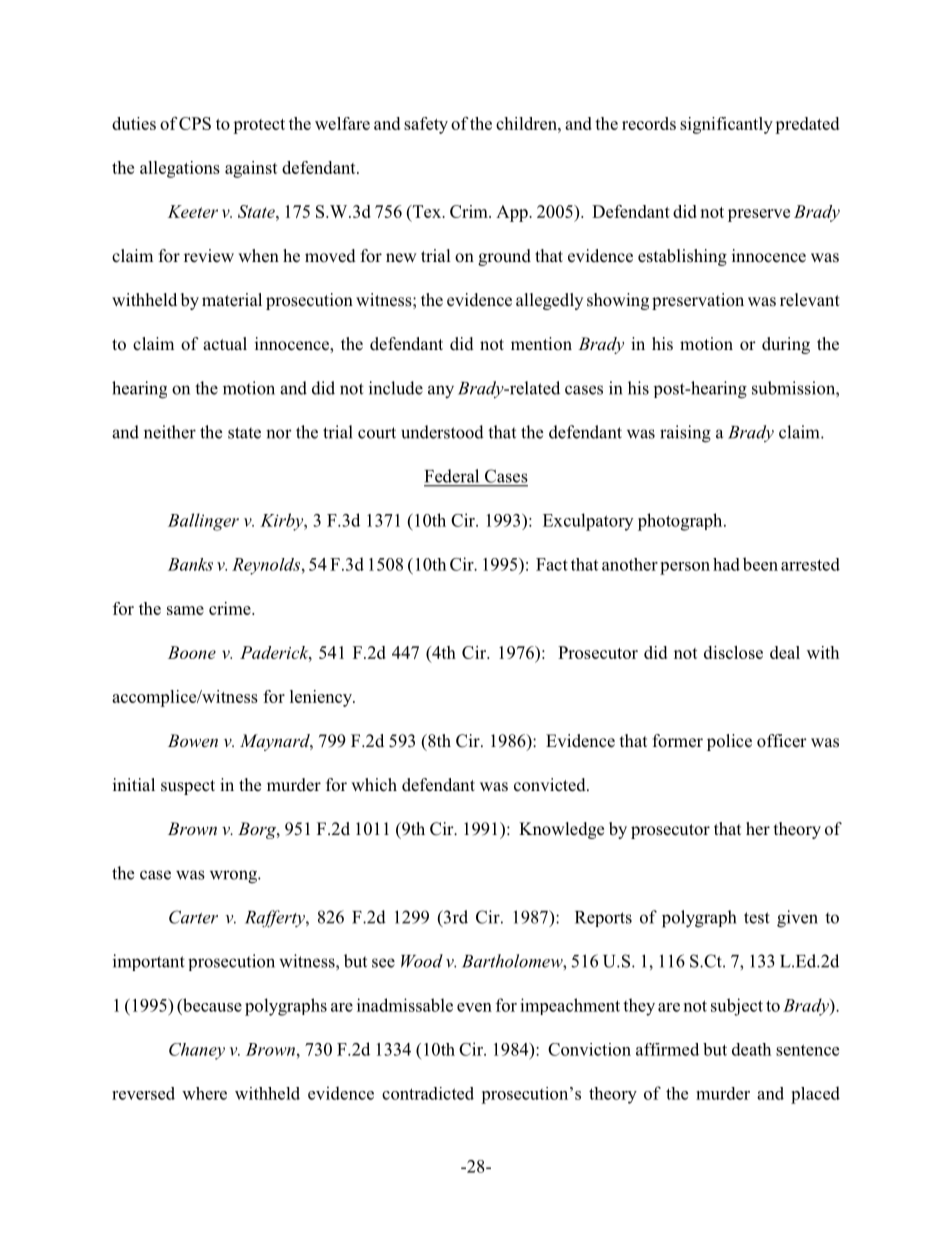 Image resolution: width=952 pixels, height=1233 pixels. I want to click on predated, so click(807, 125).
